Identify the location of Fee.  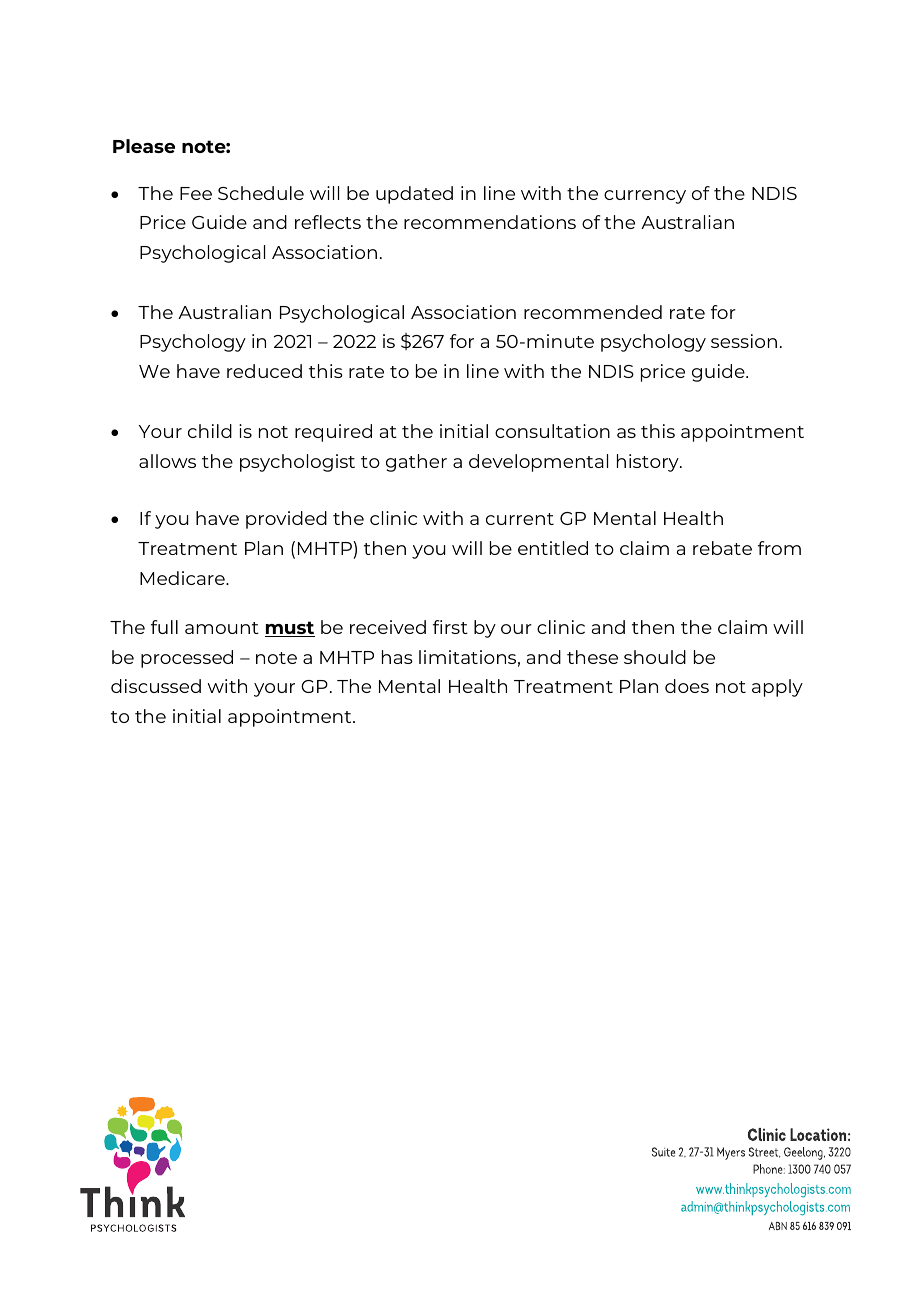
(196, 193).
